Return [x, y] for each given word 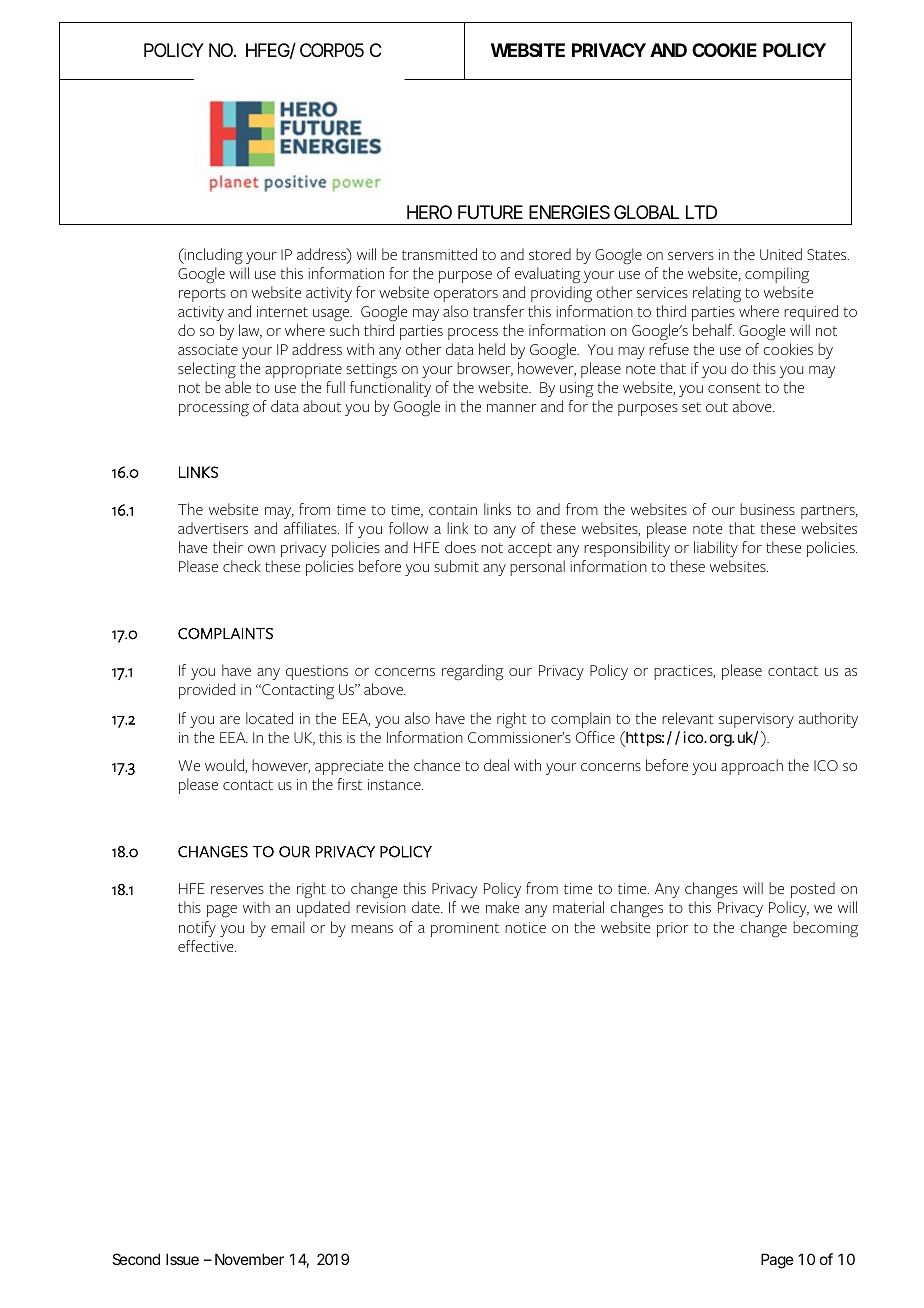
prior [673, 929]
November [249, 1259]
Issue [182, 1259]
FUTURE [490, 212]
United [781, 254]
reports [202, 295]
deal [496, 765]
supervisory [756, 720]
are [230, 720]
